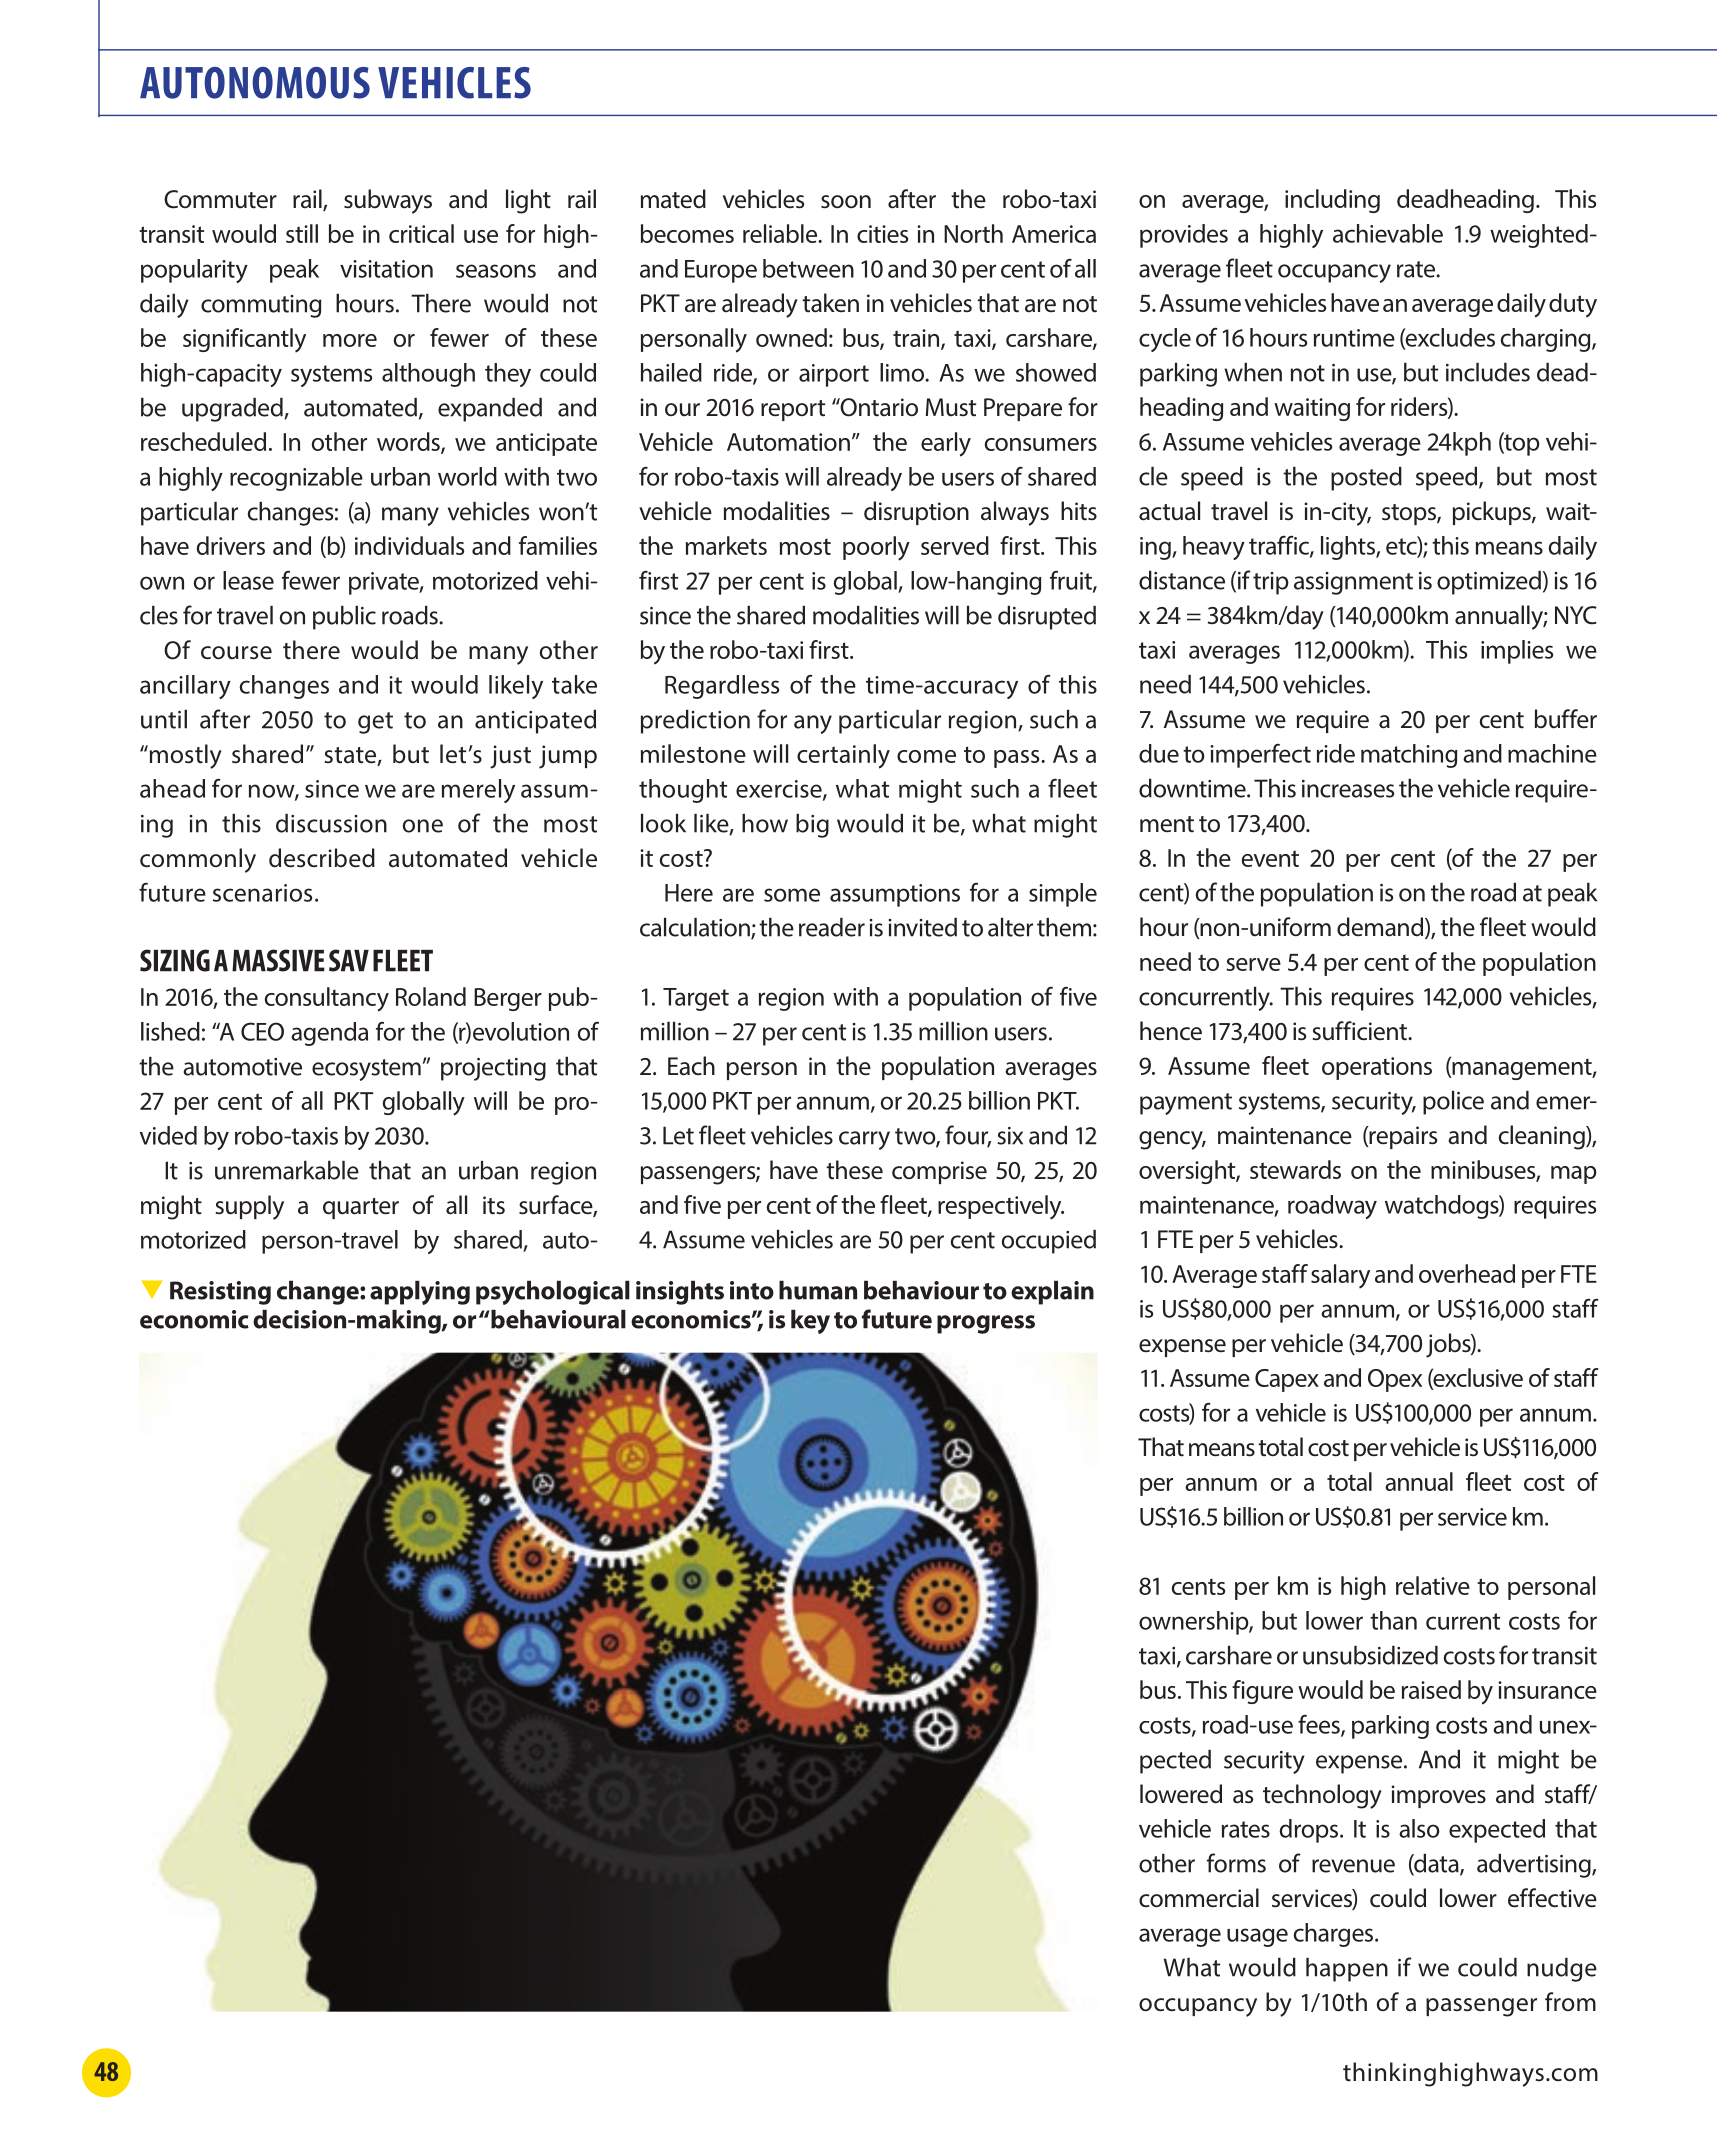 The height and width of the screenshot is (2130, 1717). Describe the element at coordinates (1199, 1898) in the screenshot. I see `commercial` at that location.
